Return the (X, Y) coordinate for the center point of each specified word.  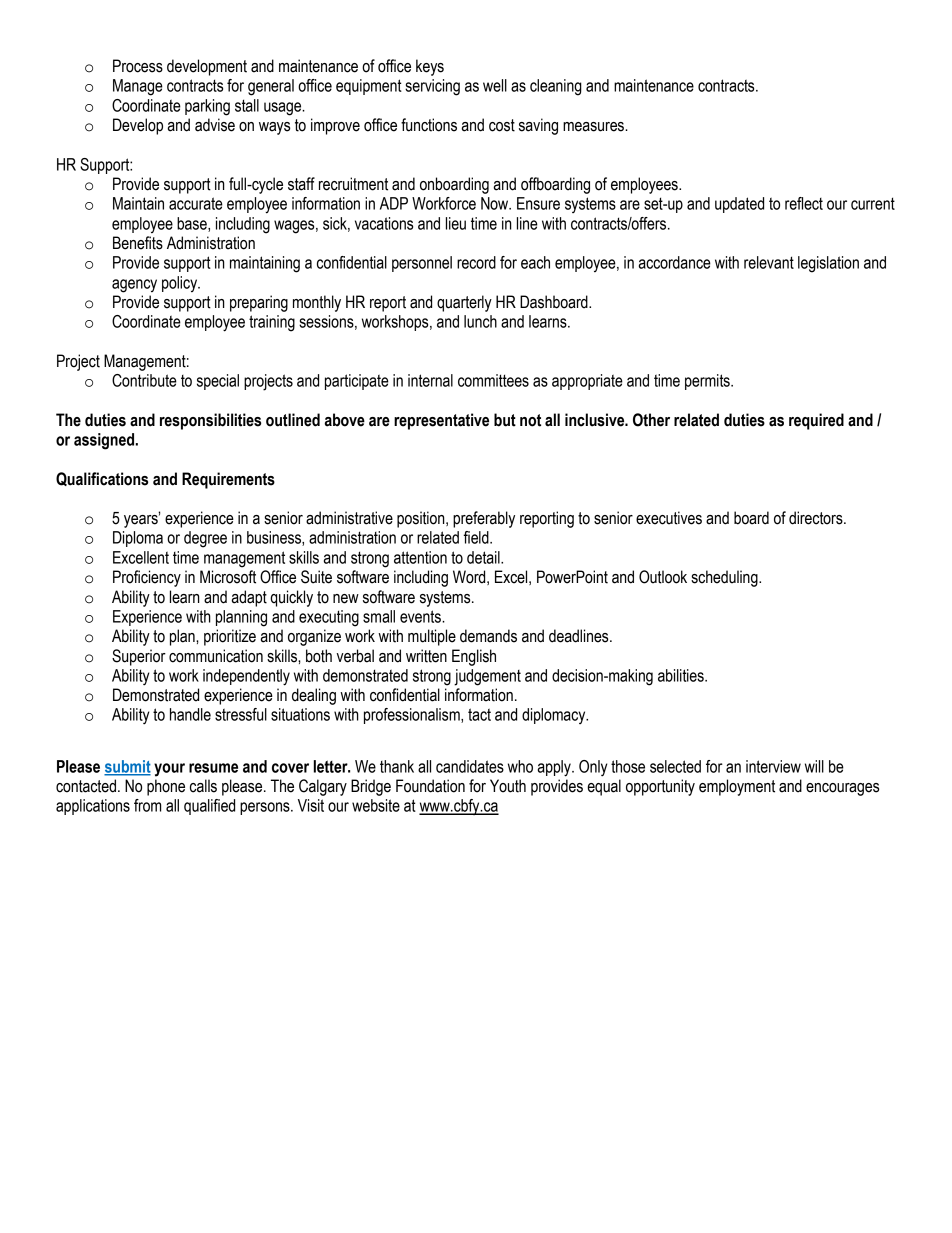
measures (594, 127)
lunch (480, 321)
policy (181, 284)
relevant (769, 262)
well (495, 85)
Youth (508, 786)
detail (484, 557)
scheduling (725, 578)
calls (203, 786)
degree (205, 539)
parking (207, 107)
